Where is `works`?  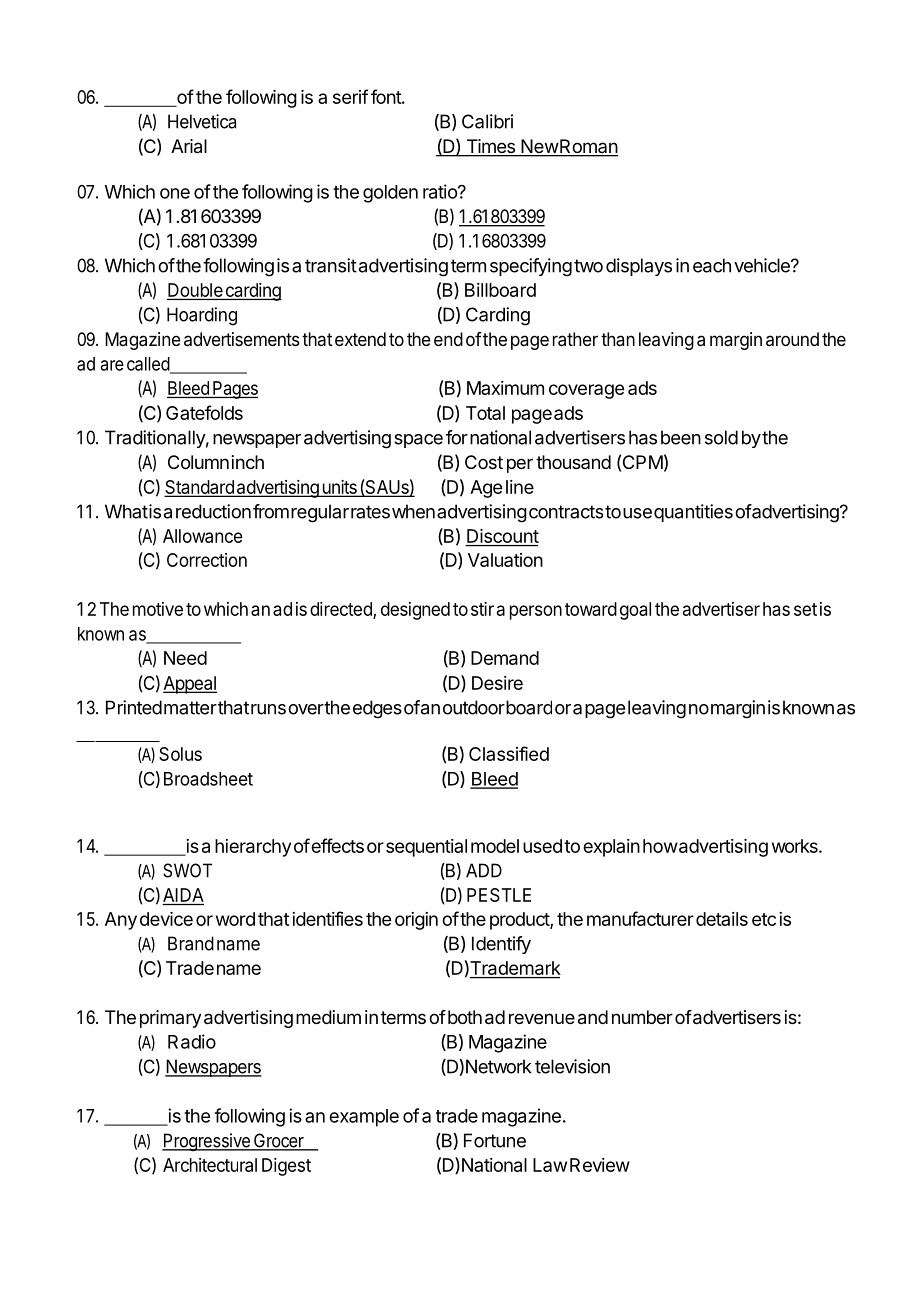 works is located at coordinates (796, 846).
